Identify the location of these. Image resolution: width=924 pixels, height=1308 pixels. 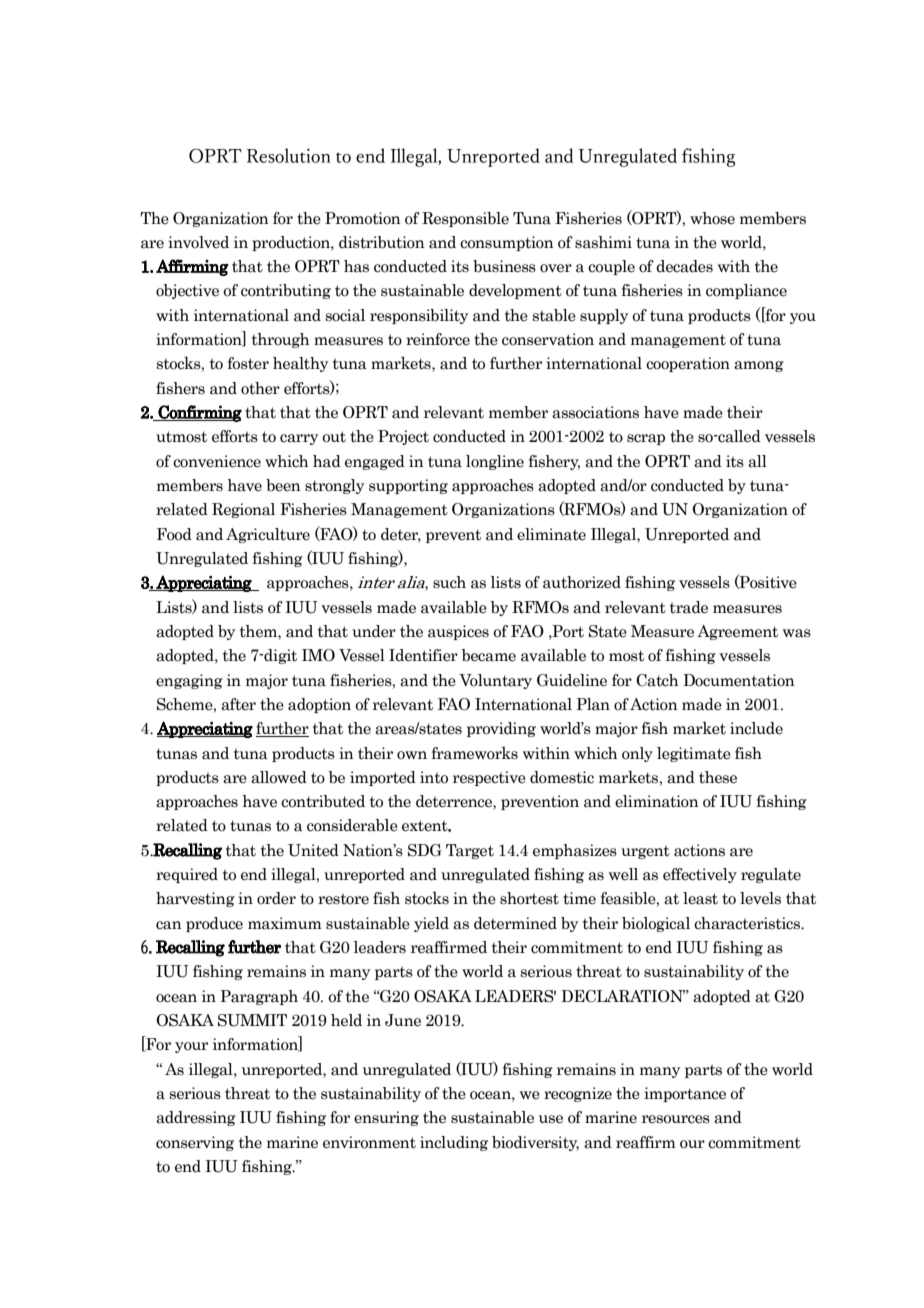
(718, 777).
